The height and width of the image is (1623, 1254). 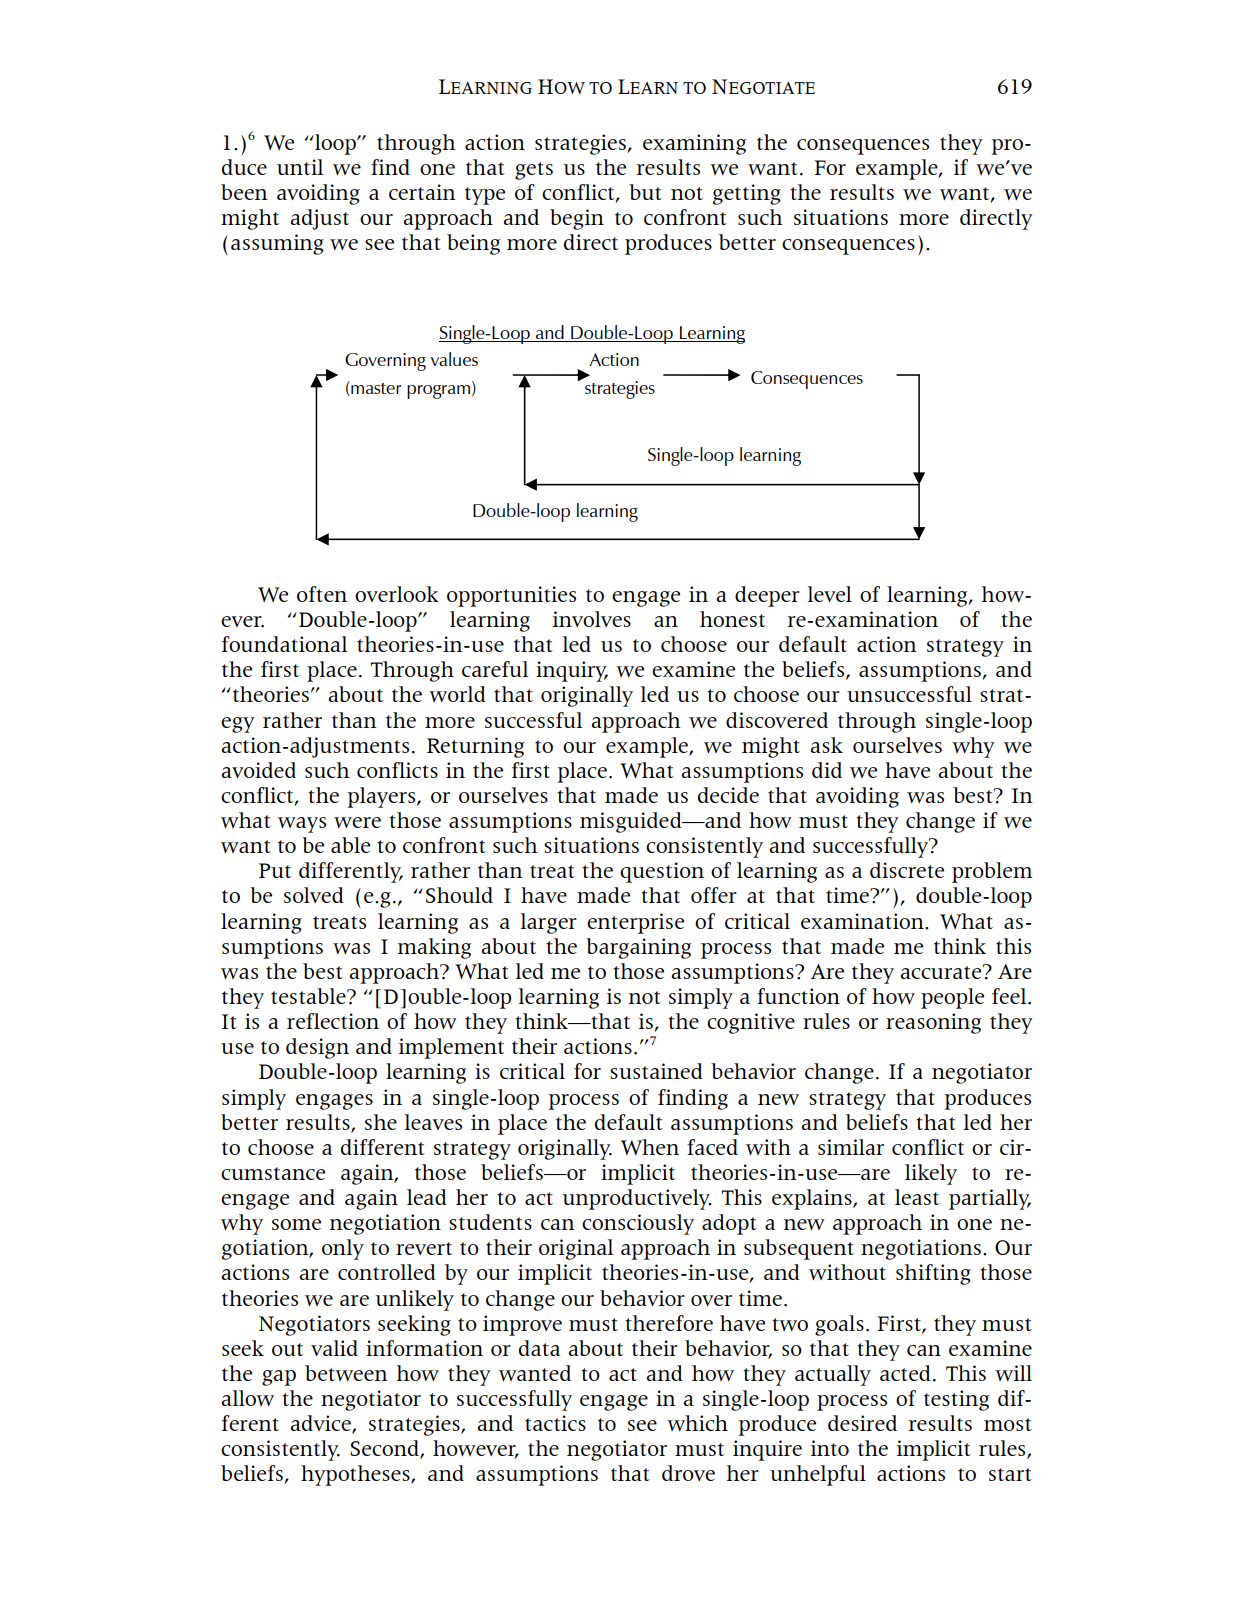 I want to click on certain, so click(x=422, y=192).
